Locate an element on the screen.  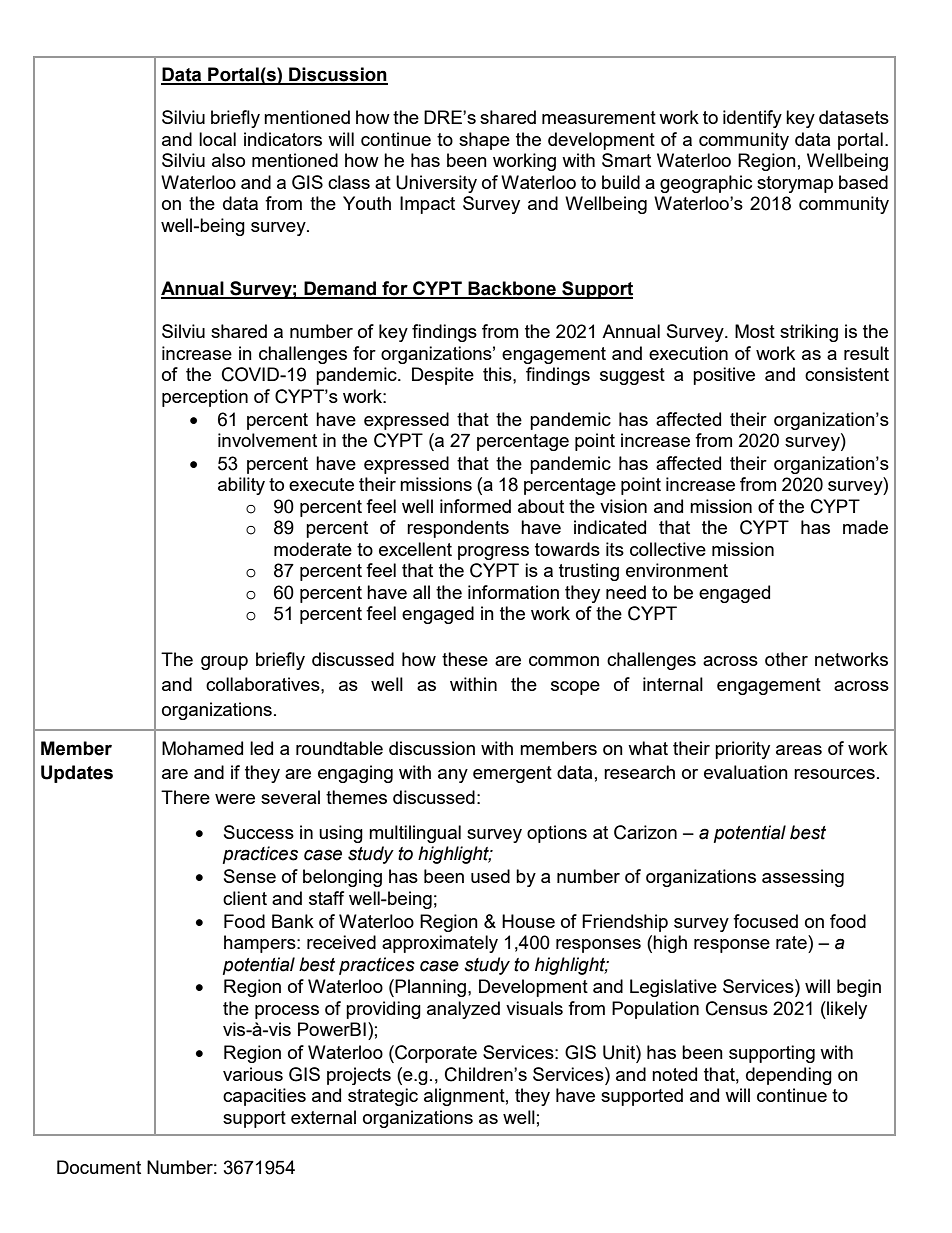
informed is located at coordinates (475, 506).
